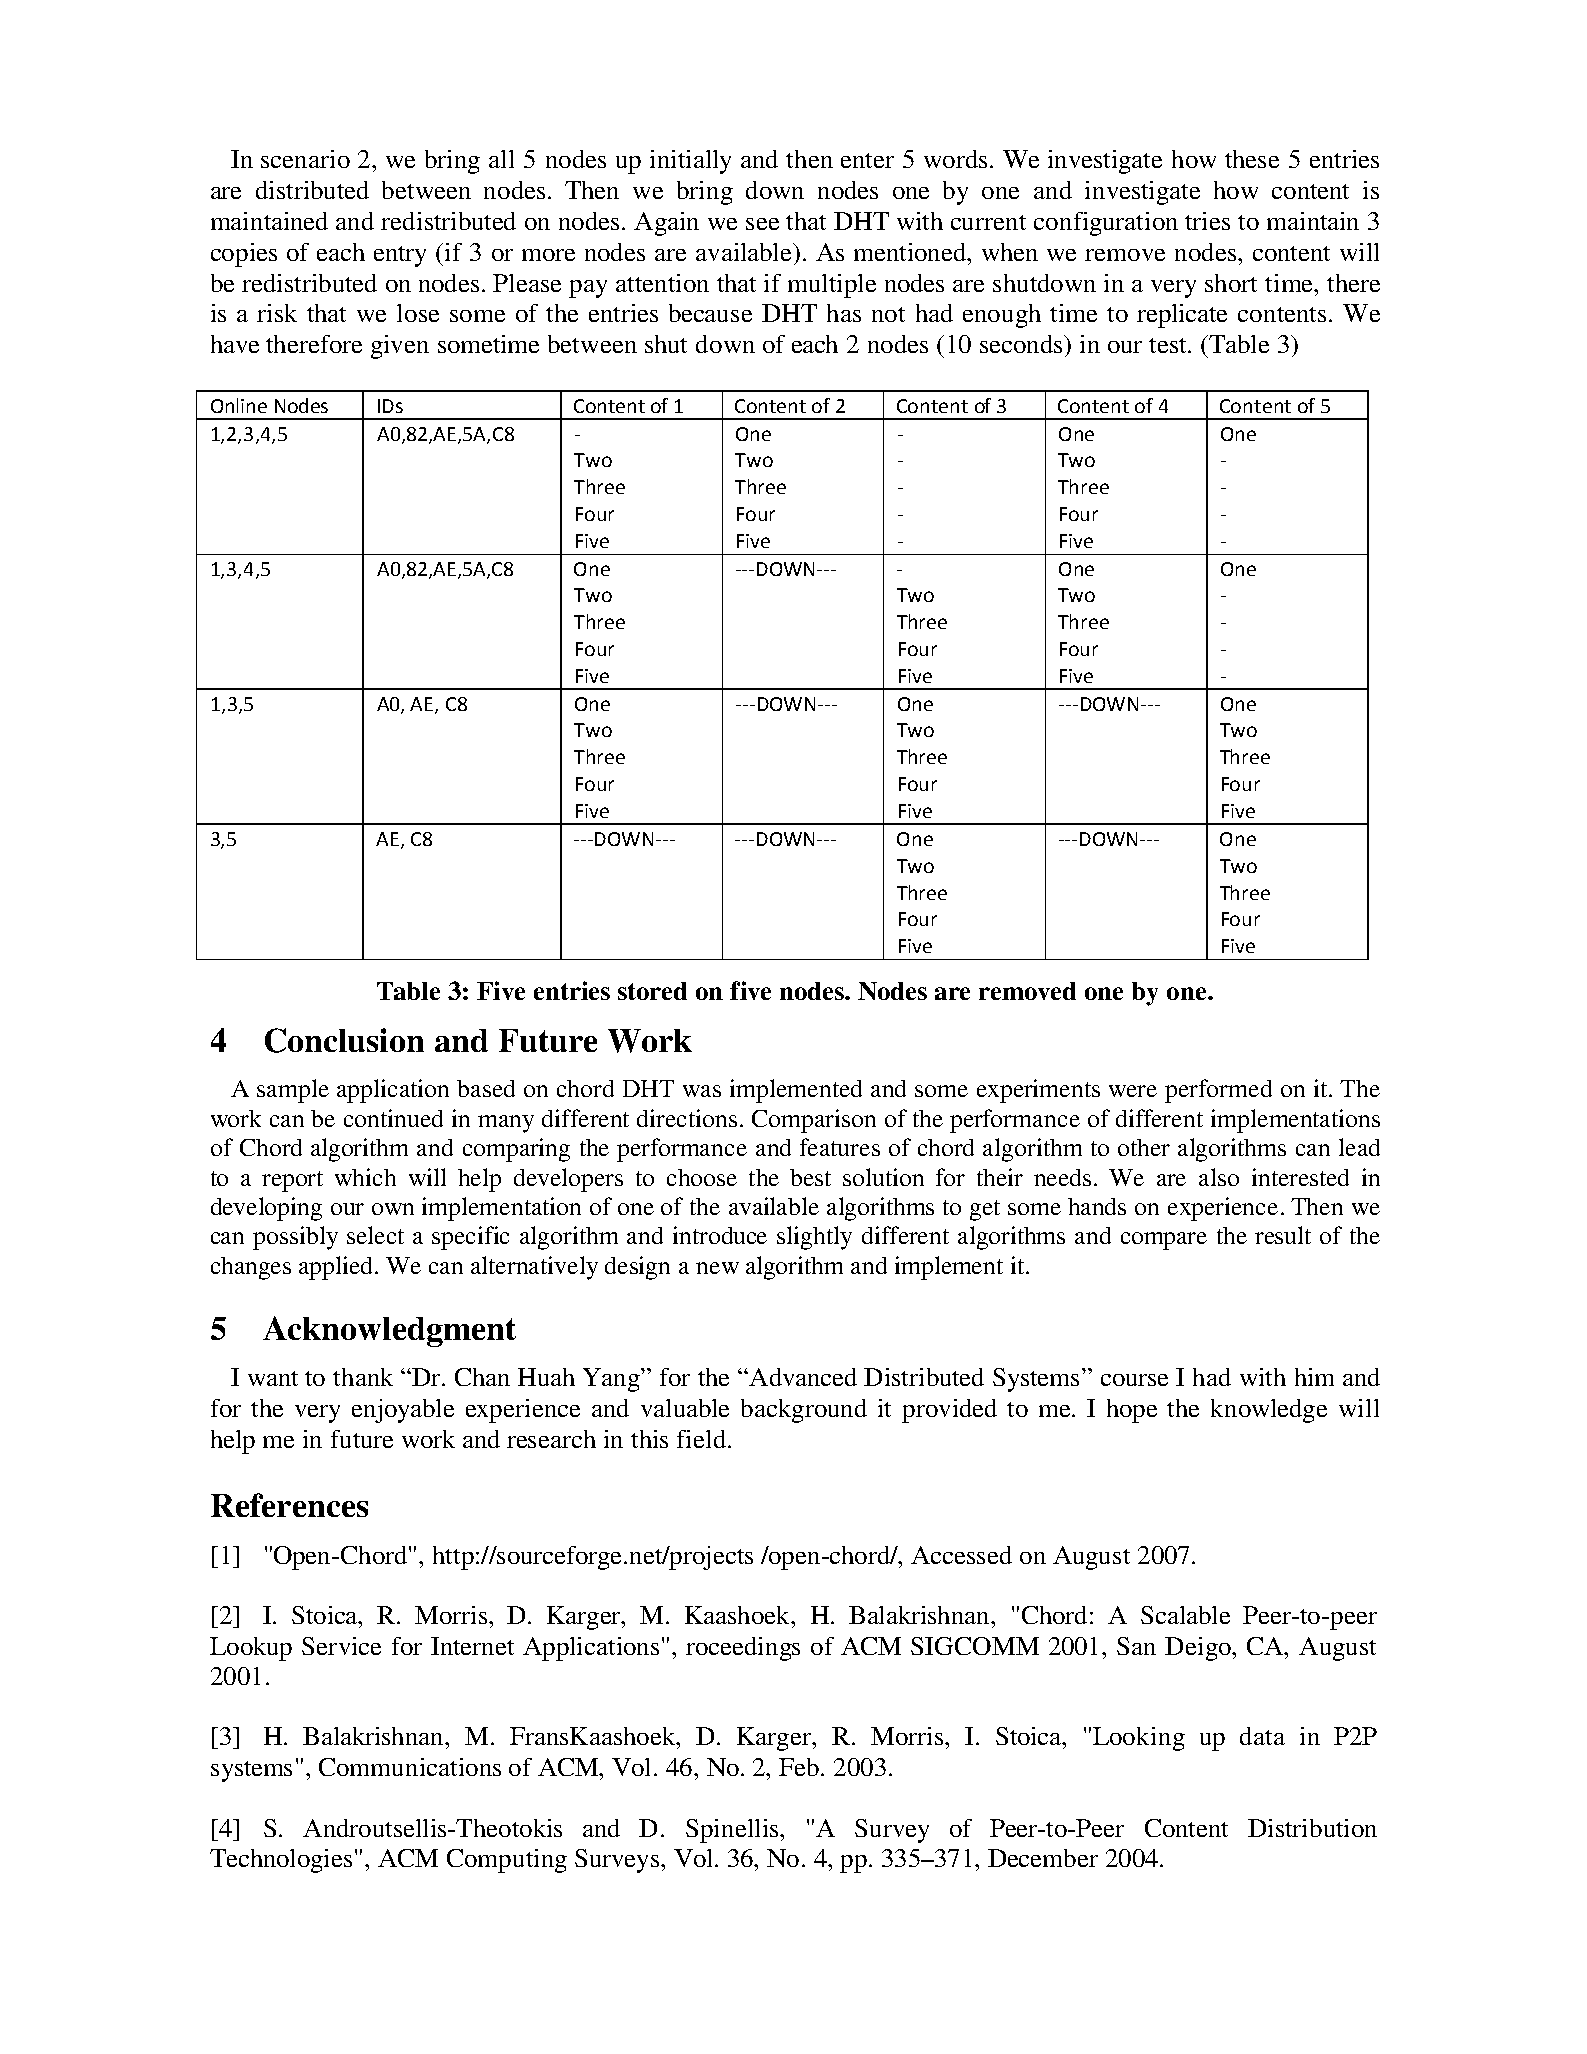 This document has width=1587, height=2054. I want to click on Online, so click(239, 405).
